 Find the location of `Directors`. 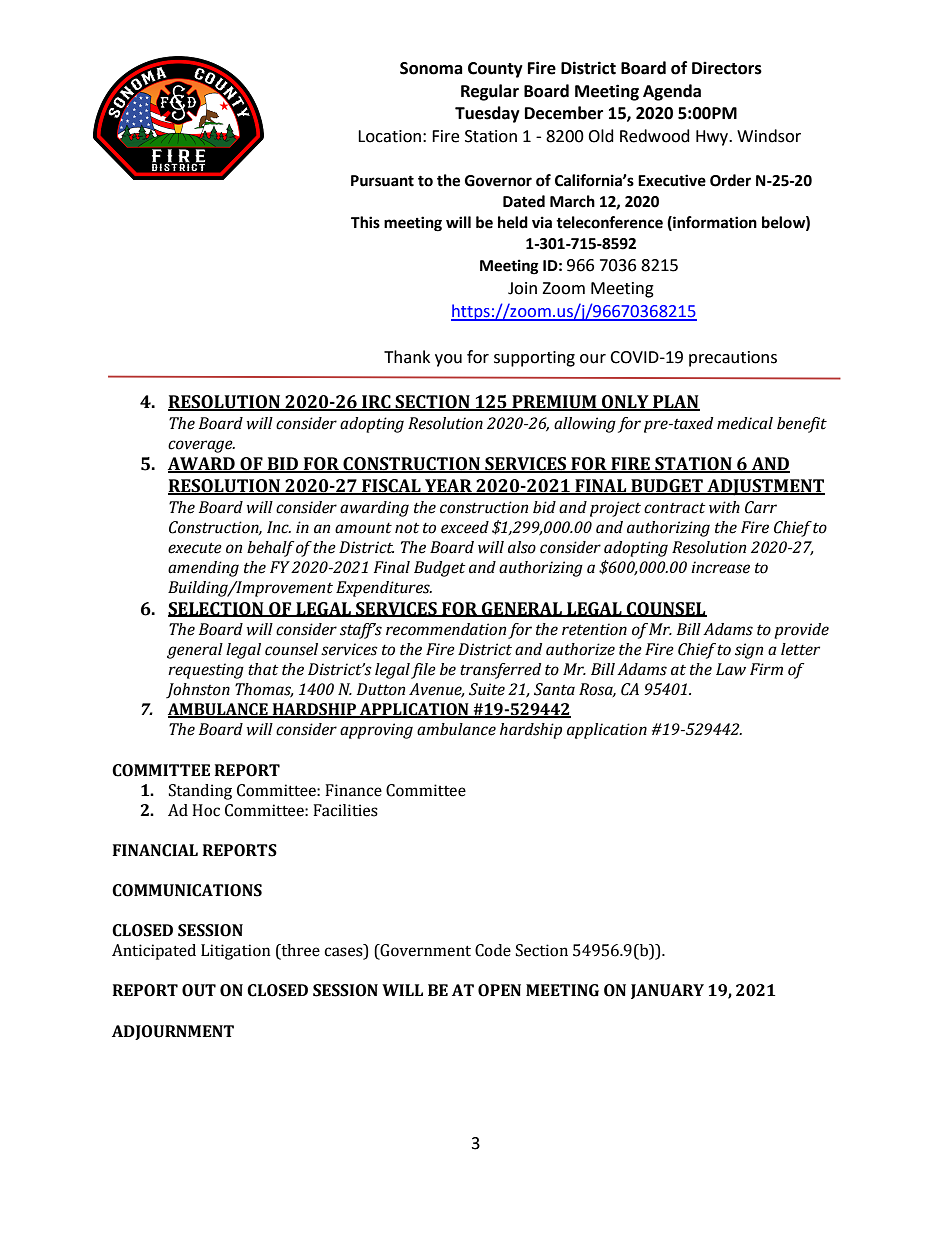

Directors is located at coordinates (727, 68).
